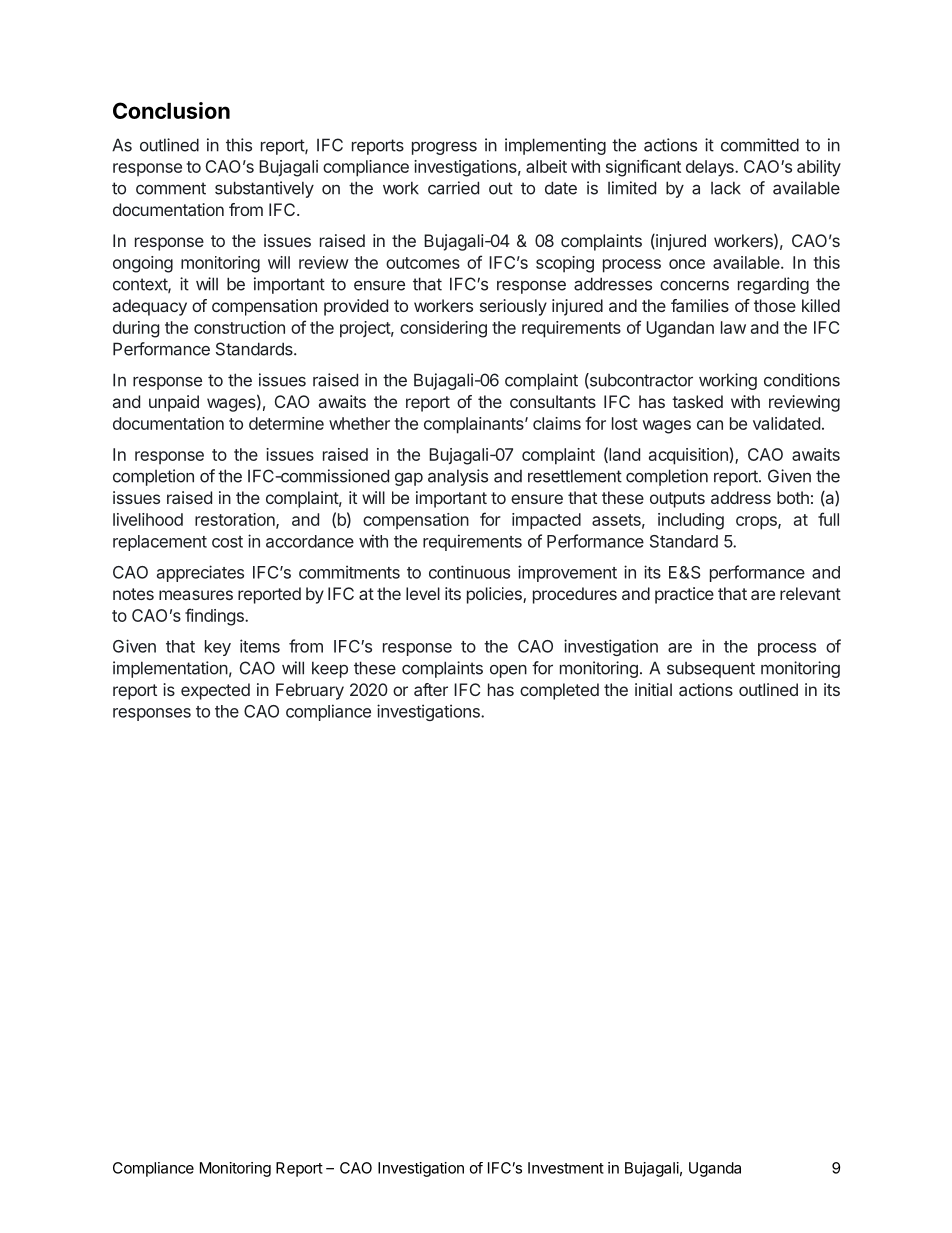 Image resolution: width=952 pixels, height=1233 pixels. I want to click on after, so click(431, 689).
